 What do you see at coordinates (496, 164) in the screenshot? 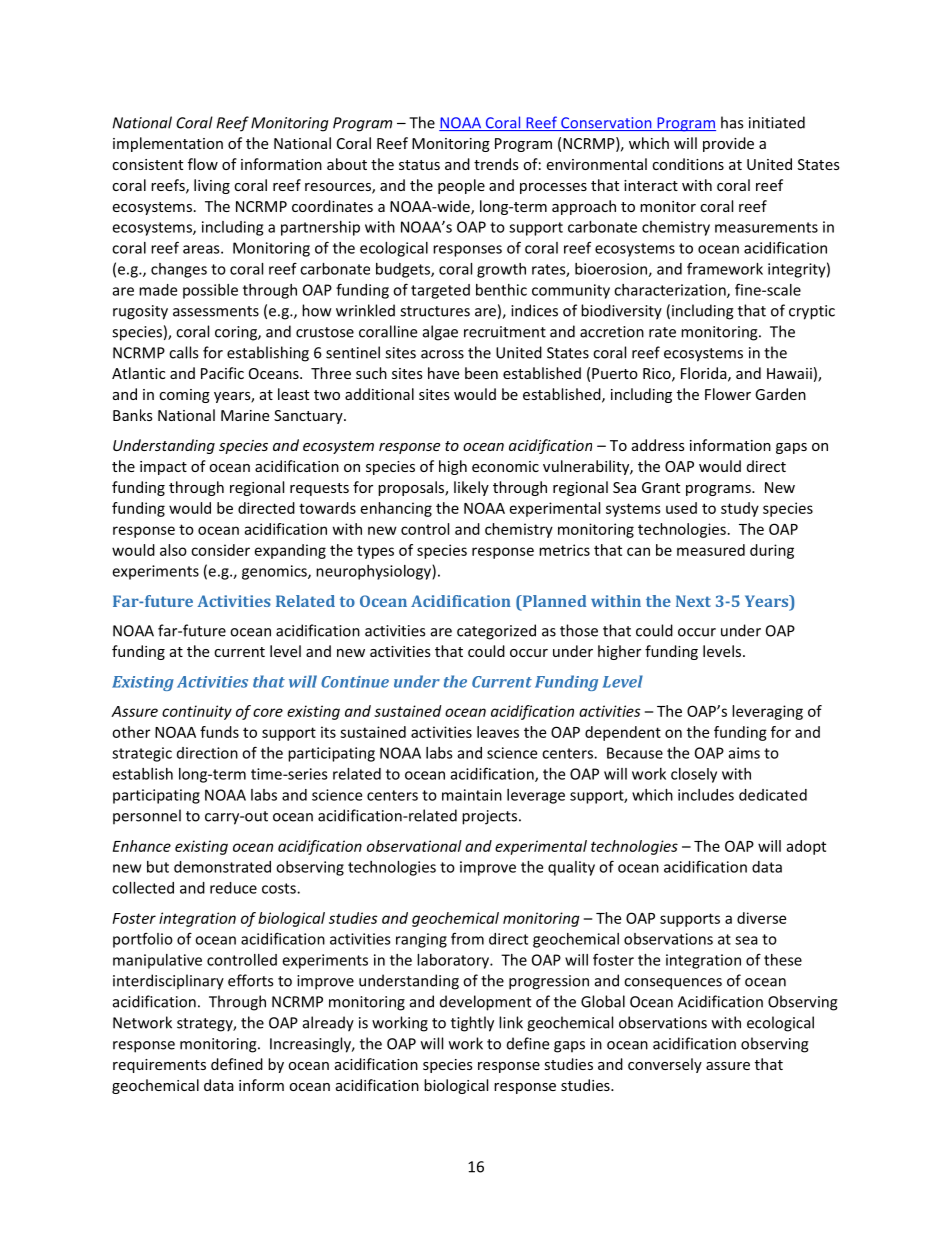
I see `trends` at bounding box center [496, 164].
